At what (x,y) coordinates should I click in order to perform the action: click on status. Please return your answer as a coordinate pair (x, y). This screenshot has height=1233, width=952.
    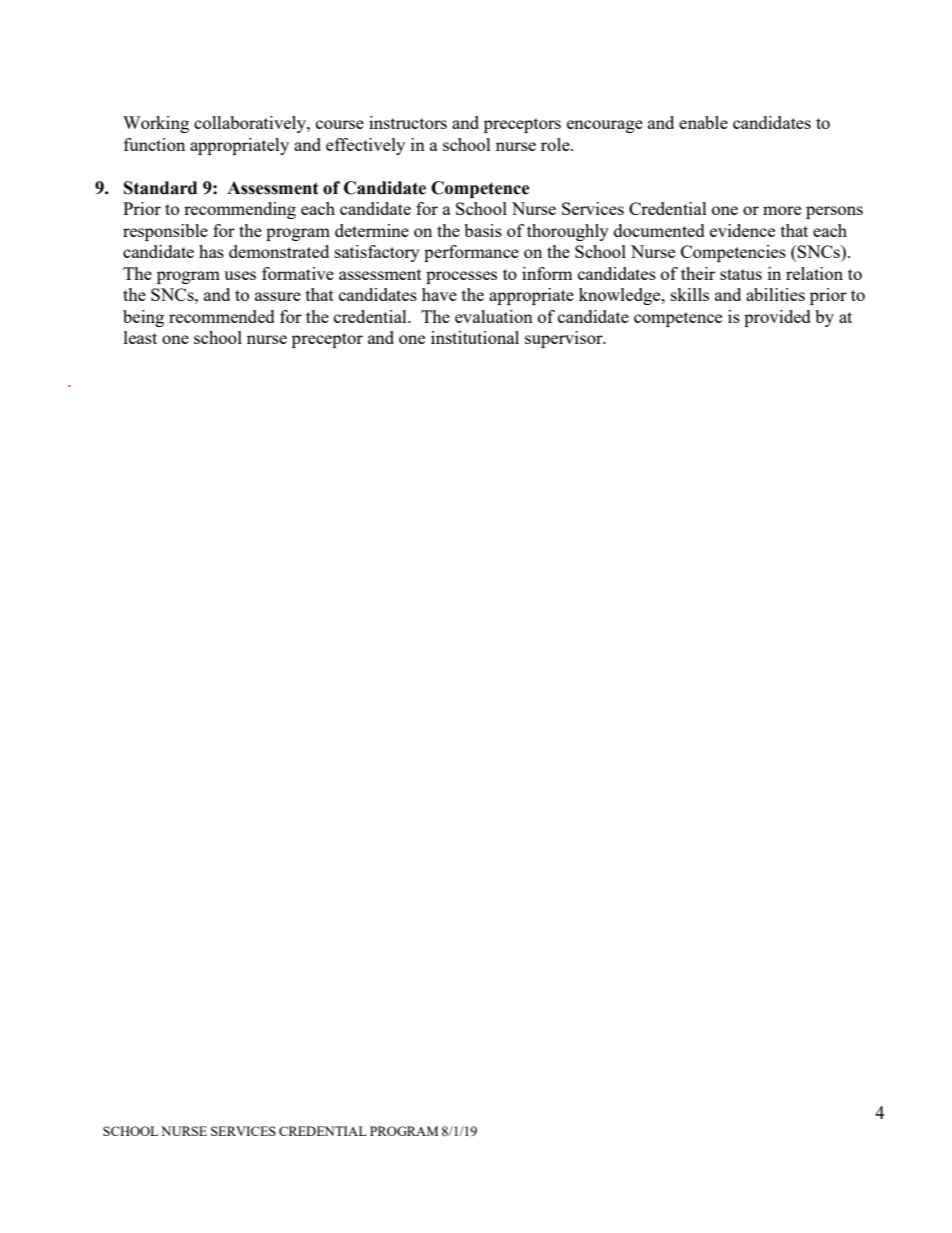
    Looking at the image, I should click on (741, 274).
